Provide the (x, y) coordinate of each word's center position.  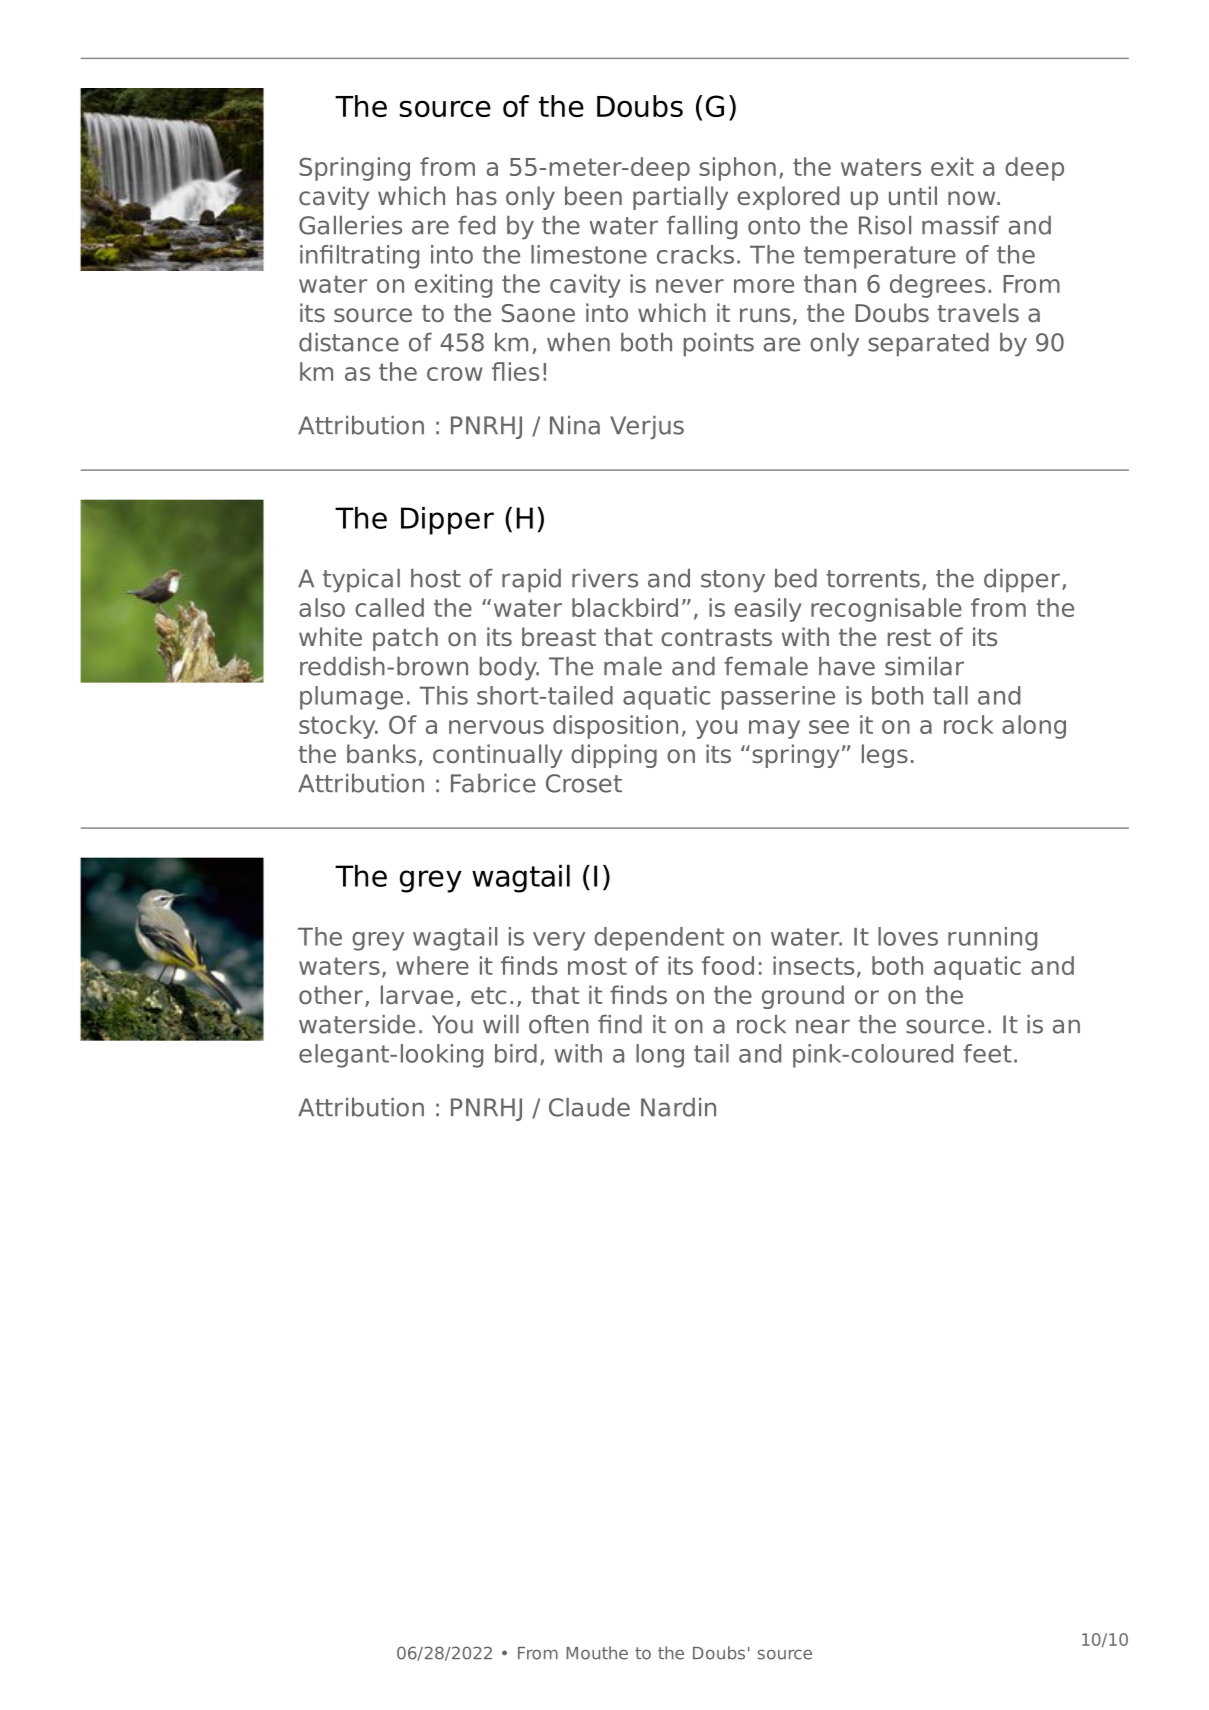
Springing (354, 169)
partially (680, 198)
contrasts (716, 638)
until (913, 196)
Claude (589, 1107)
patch (405, 639)
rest (909, 638)
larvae (417, 995)
